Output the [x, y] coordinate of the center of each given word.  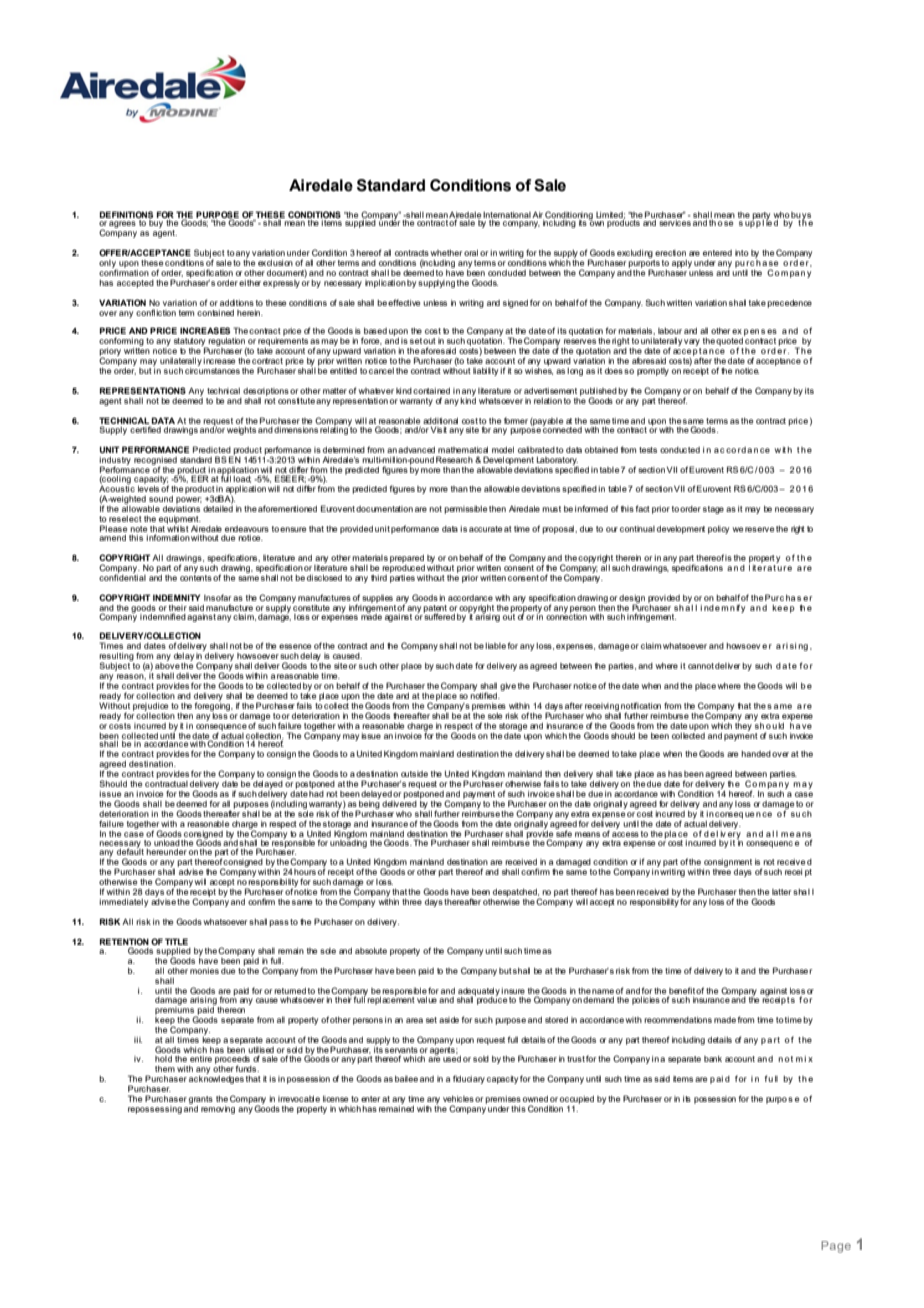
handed [756, 754]
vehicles [458, 1099]
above [167, 664]
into [742, 253]
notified [485, 694]
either [250, 283]
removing [218, 1110]
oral [471, 253]
